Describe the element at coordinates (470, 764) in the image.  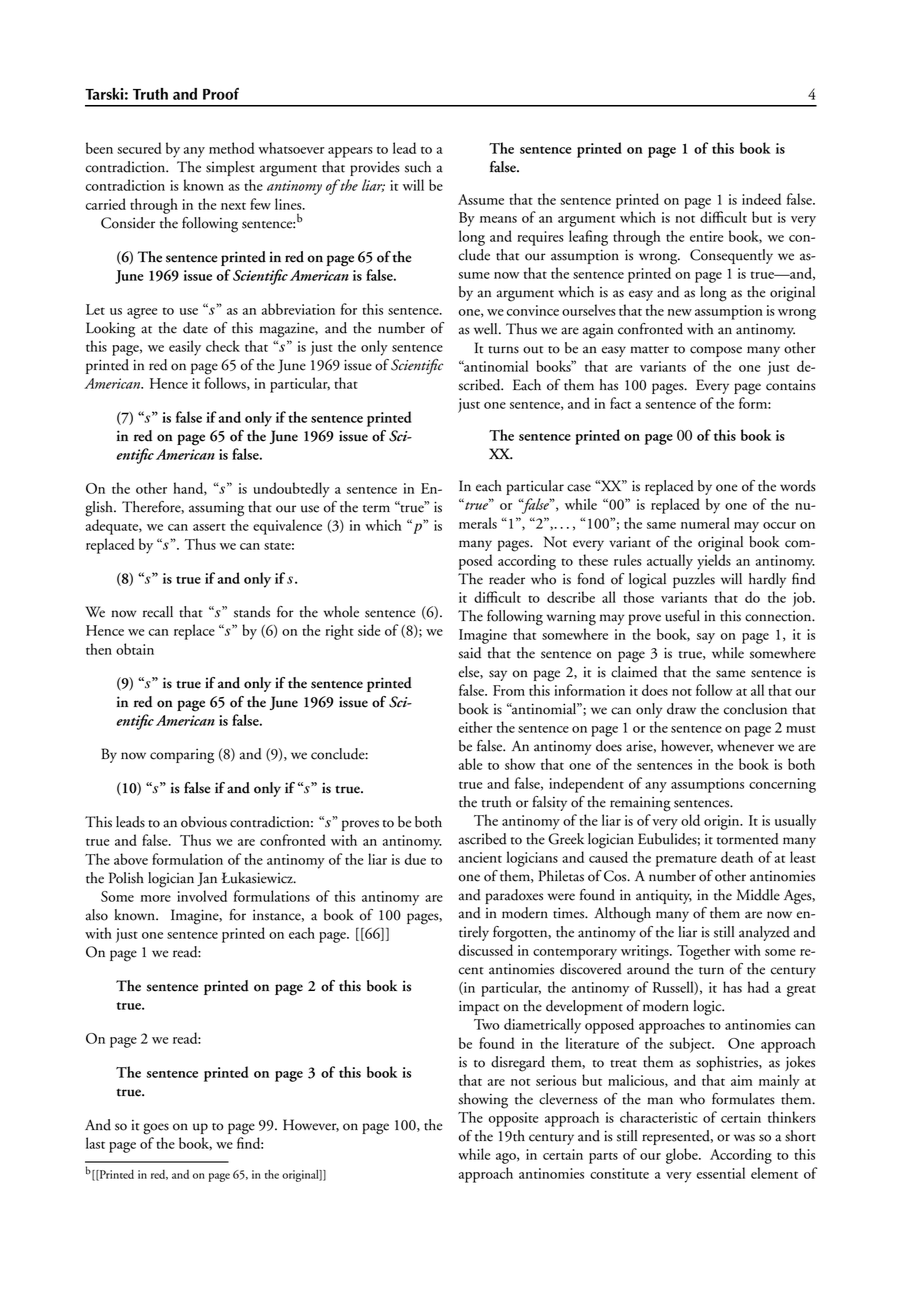
I see `able` at that location.
